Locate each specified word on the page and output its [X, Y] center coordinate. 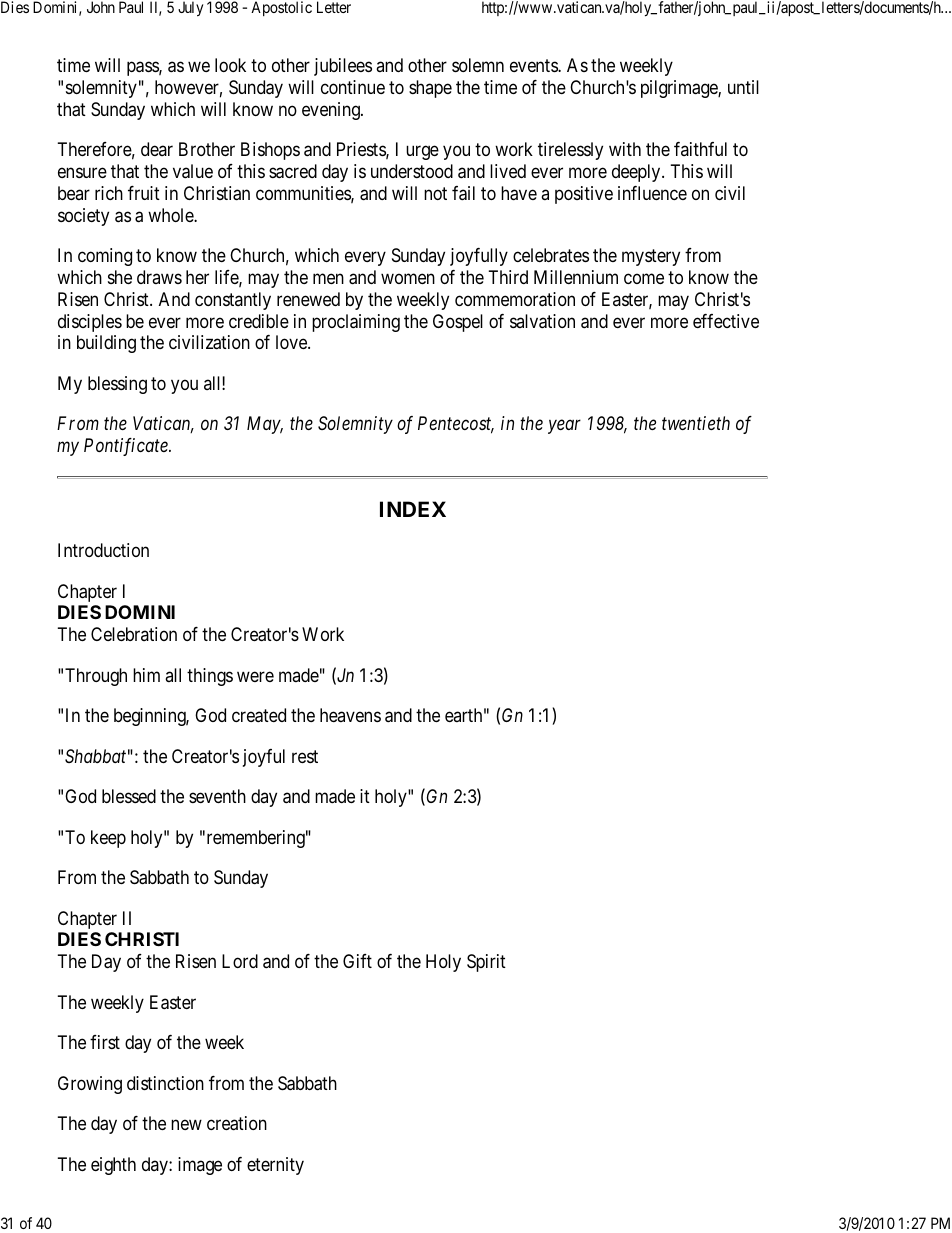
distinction [165, 1083]
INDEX [413, 509]
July [190, 9]
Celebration [134, 634]
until [743, 87]
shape [430, 89]
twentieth [696, 423]
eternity [275, 1166]
